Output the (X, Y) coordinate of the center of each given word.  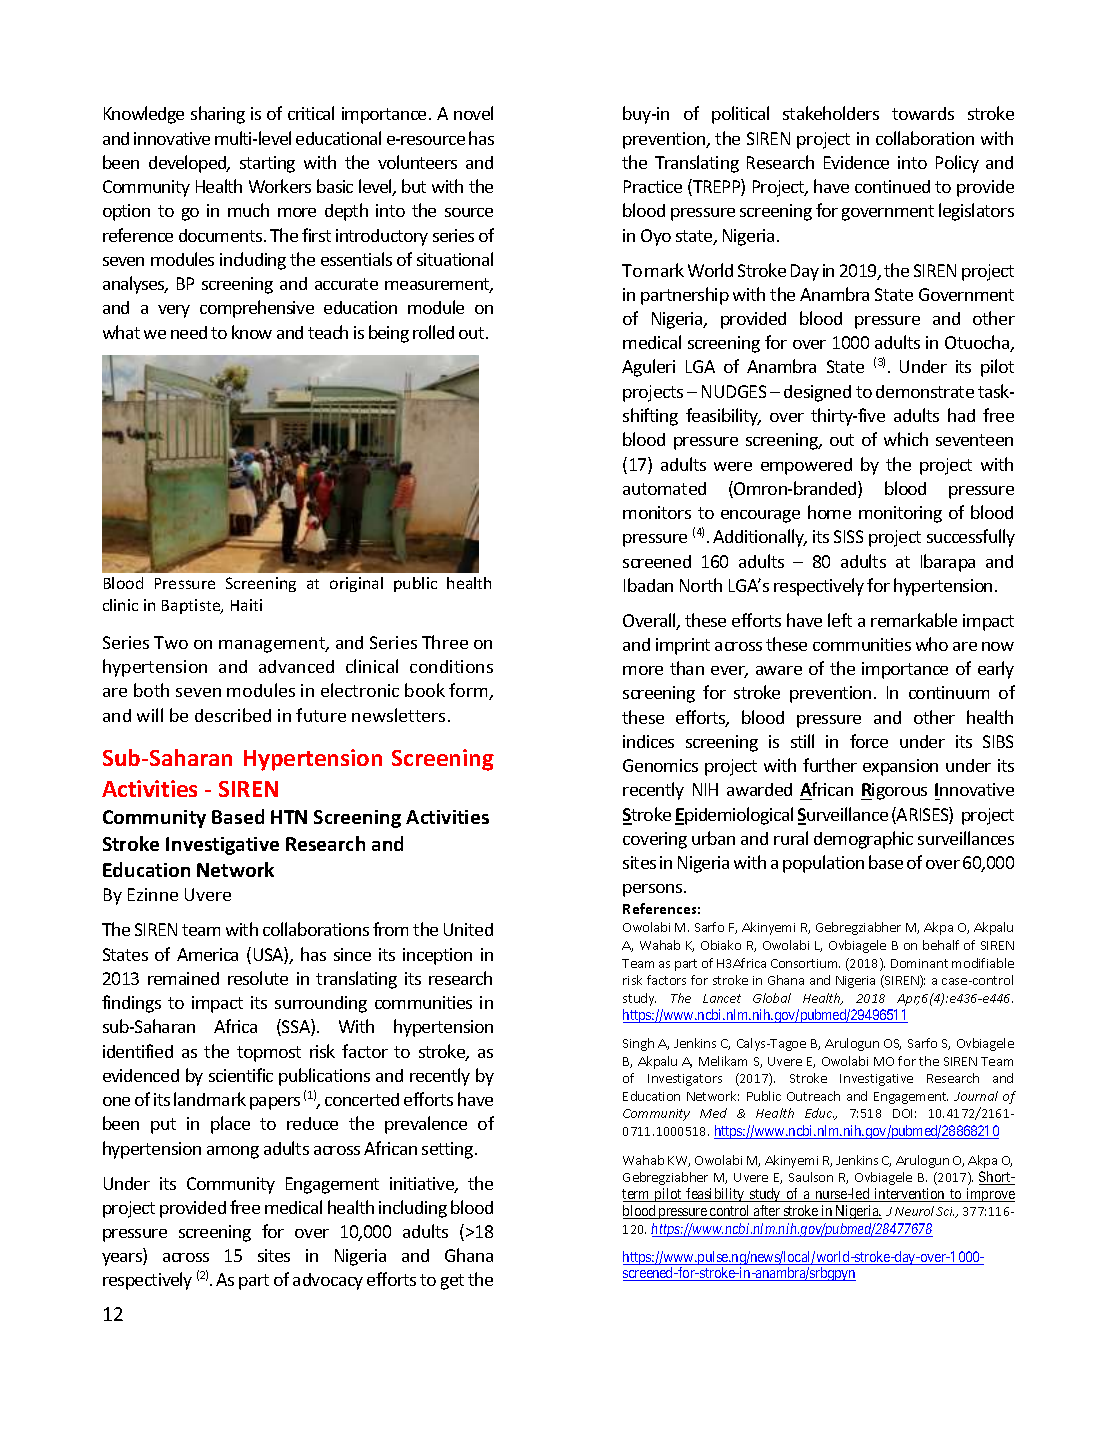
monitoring (900, 514)
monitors (657, 512)
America (207, 954)
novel (473, 113)
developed (189, 164)
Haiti (246, 605)
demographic (863, 840)
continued (892, 186)
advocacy (328, 1281)
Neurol (914, 1211)
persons (654, 890)
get (452, 1282)
